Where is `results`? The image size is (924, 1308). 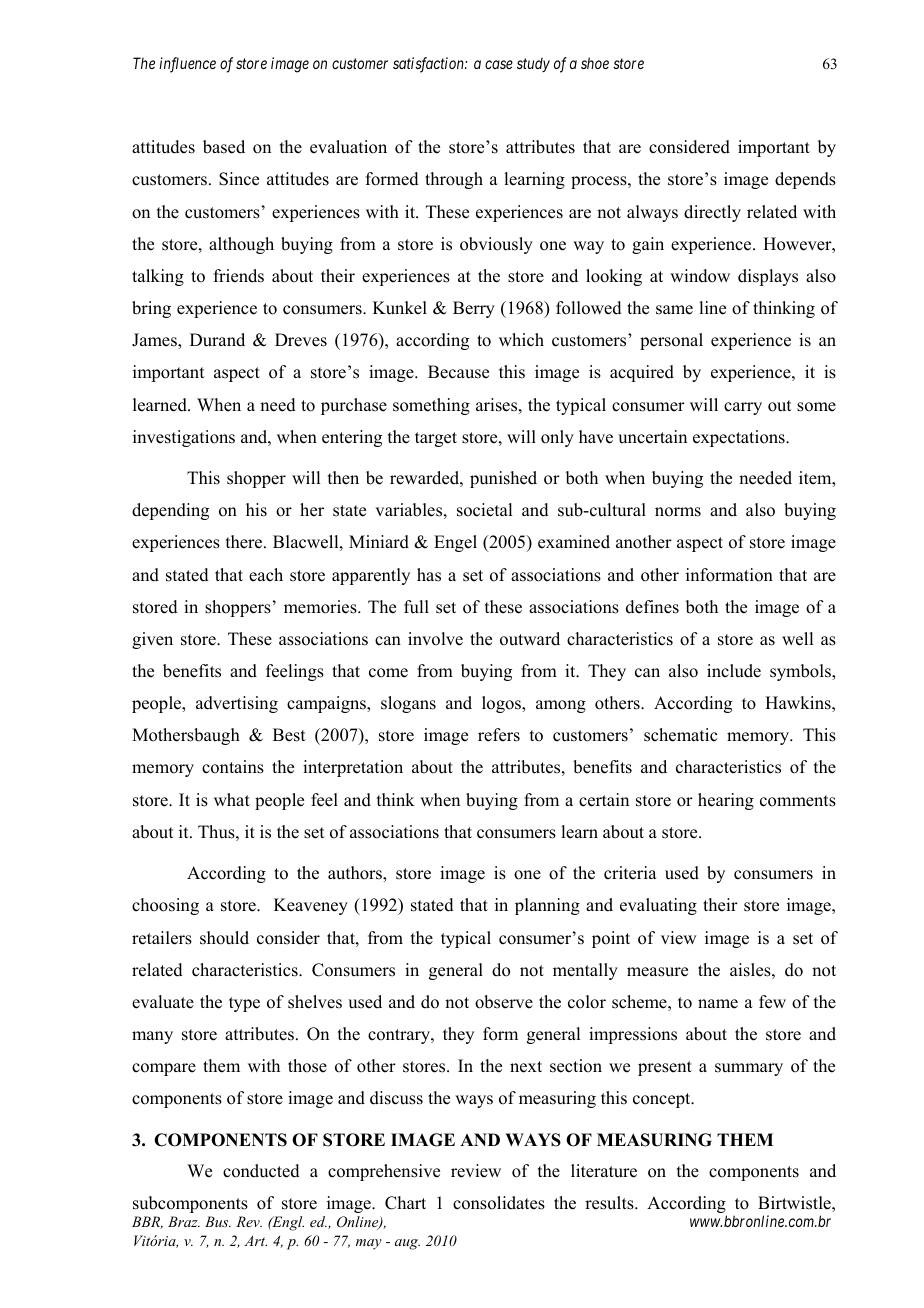
results is located at coordinates (610, 1203).
